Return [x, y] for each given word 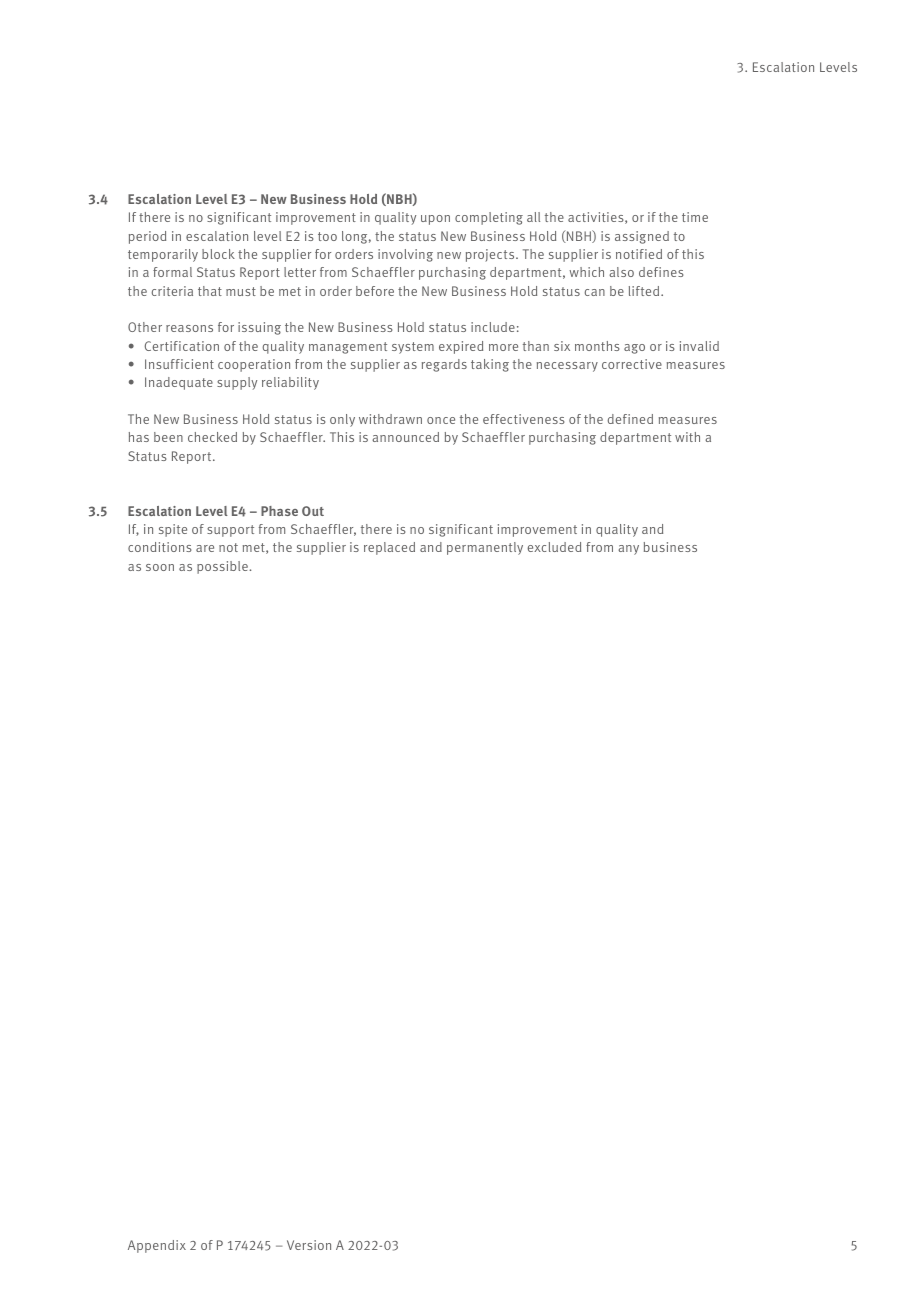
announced [405, 437]
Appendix [157, 1246]
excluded [554, 547]
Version [309, 1245]
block [218, 254]
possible [222, 567]
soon [160, 567]
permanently [485, 548]
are [205, 548]
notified [639, 254]
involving [405, 255]
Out [313, 511]
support [230, 531]
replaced [389, 548]
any [628, 550]
